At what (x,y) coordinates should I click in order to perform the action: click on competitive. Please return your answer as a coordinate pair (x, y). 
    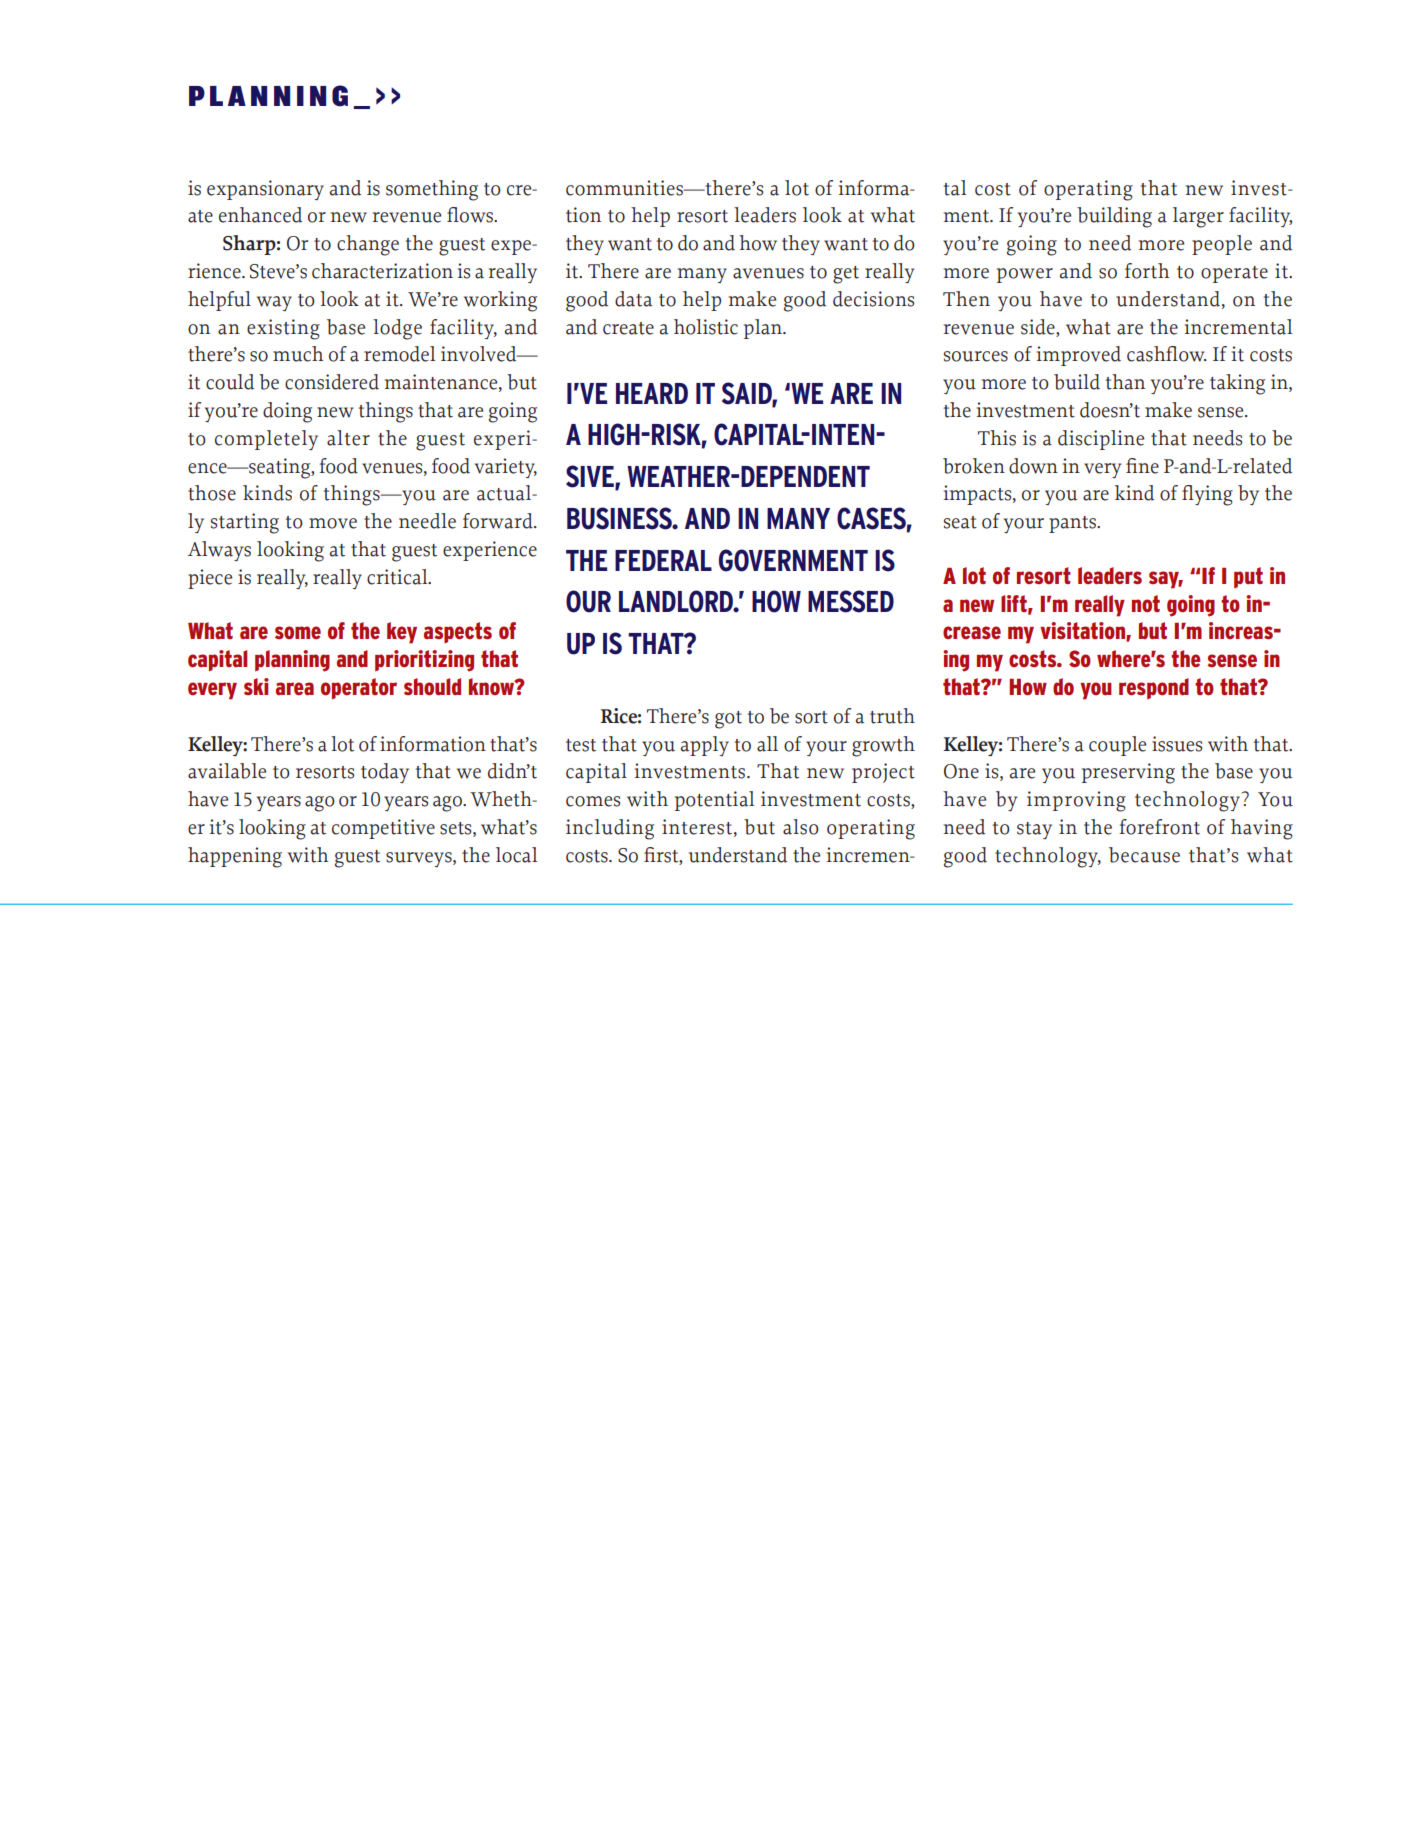
    Looking at the image, I should click on (383, 829).
